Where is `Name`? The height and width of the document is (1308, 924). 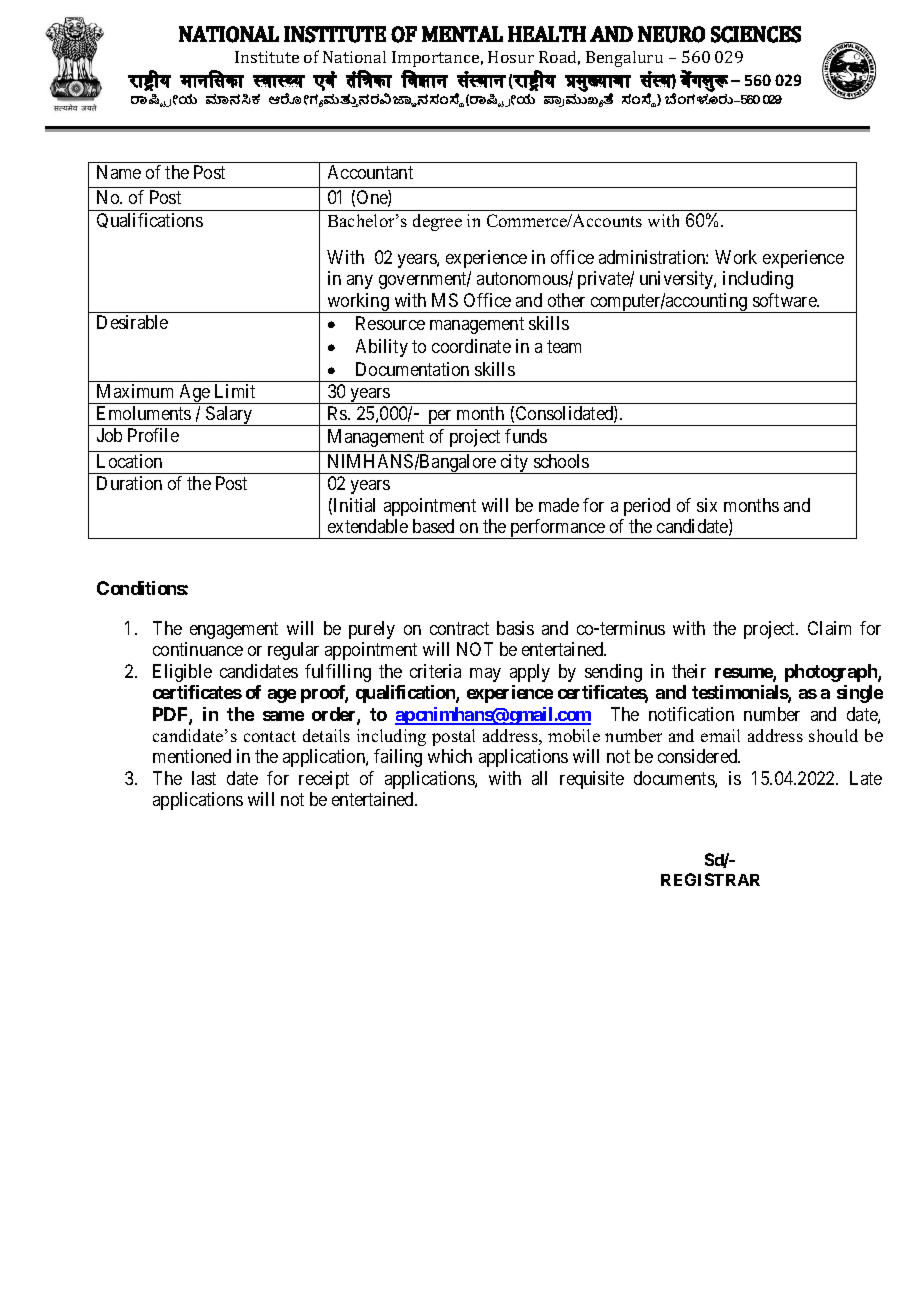
Name is located at coordinates (119, 172).
